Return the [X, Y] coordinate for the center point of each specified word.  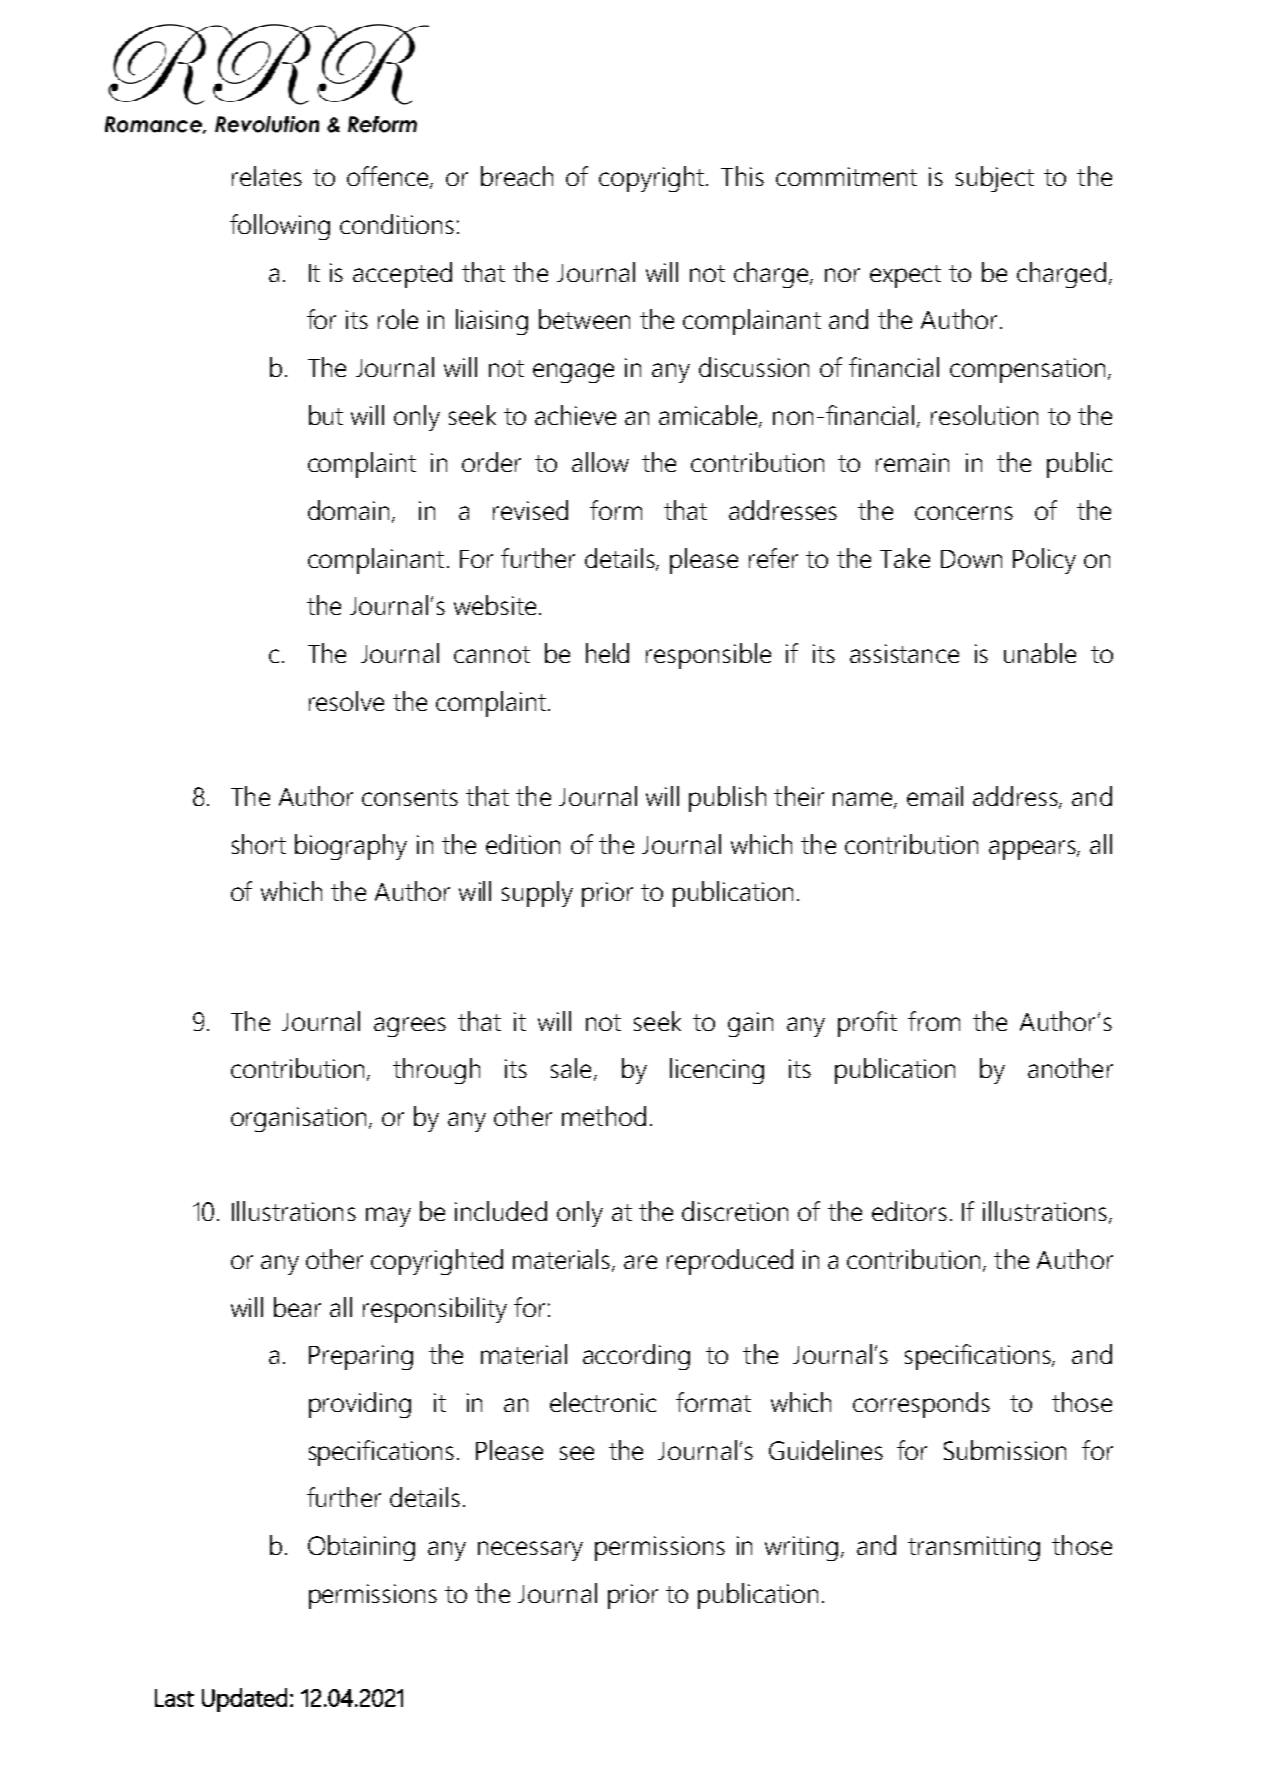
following [280, 227]
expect [905, 276]
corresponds [921, 1405]
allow [600, 462]
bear [297, 1307]
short [259, 844]
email [935, 796]
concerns [964, 513]
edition [523, 844]
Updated [244, 1700]
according [636, 1357]
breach [517, 176]
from [934, 1021]
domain [348, 510]
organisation [298, 1119]
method [604, 1116]
